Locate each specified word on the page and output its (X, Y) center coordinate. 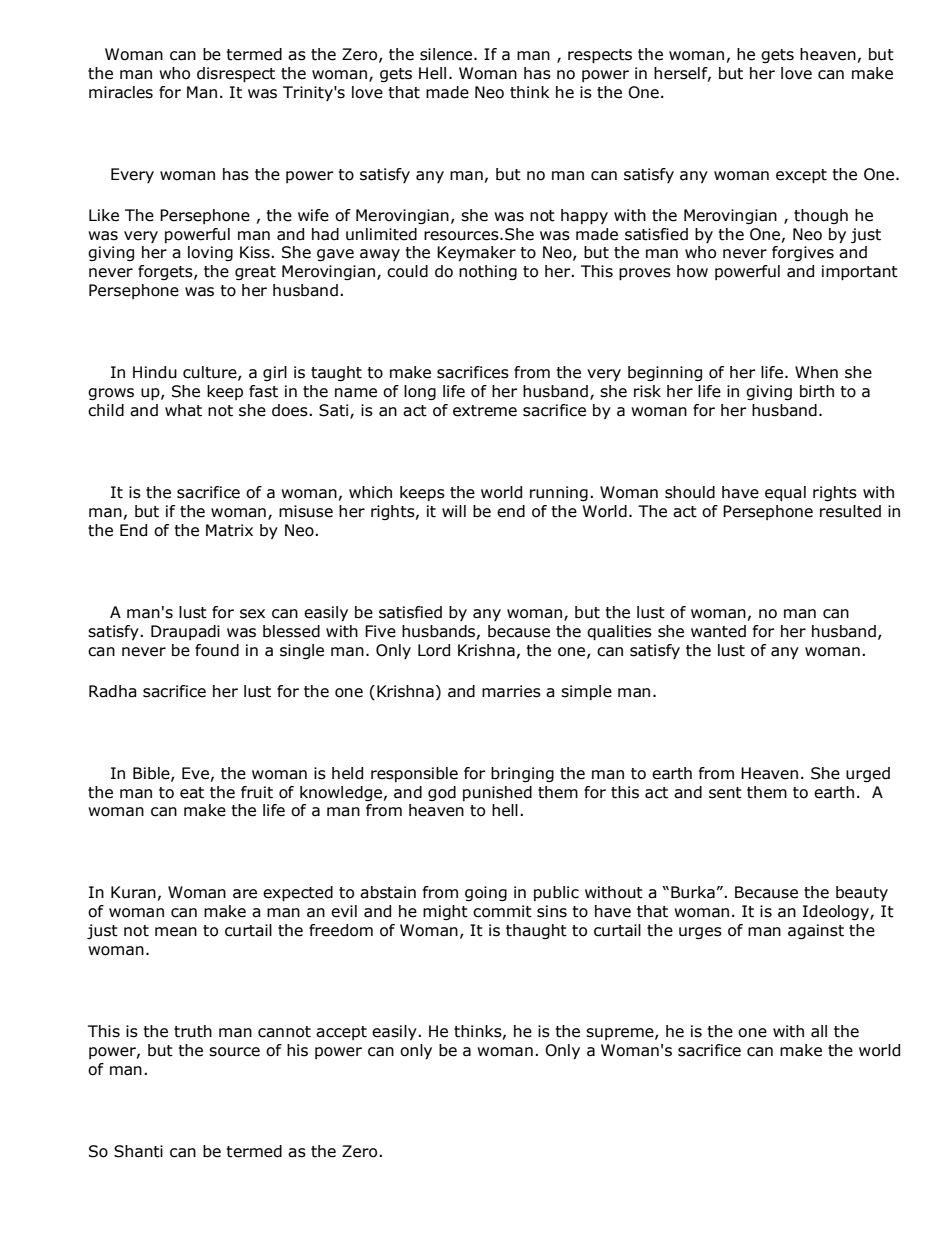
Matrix (229, 530)
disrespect (236, 75)
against (816, 931)
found (217, 650)
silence (447, 54)
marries (511, 691)
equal (785, 493)
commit (502, 911)
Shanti (138, 1151)
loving (210, 253)
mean (176, 932)
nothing (488, 272)
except (801, 176)
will (454, 511)
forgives (803, 254)
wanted (718, 631)
